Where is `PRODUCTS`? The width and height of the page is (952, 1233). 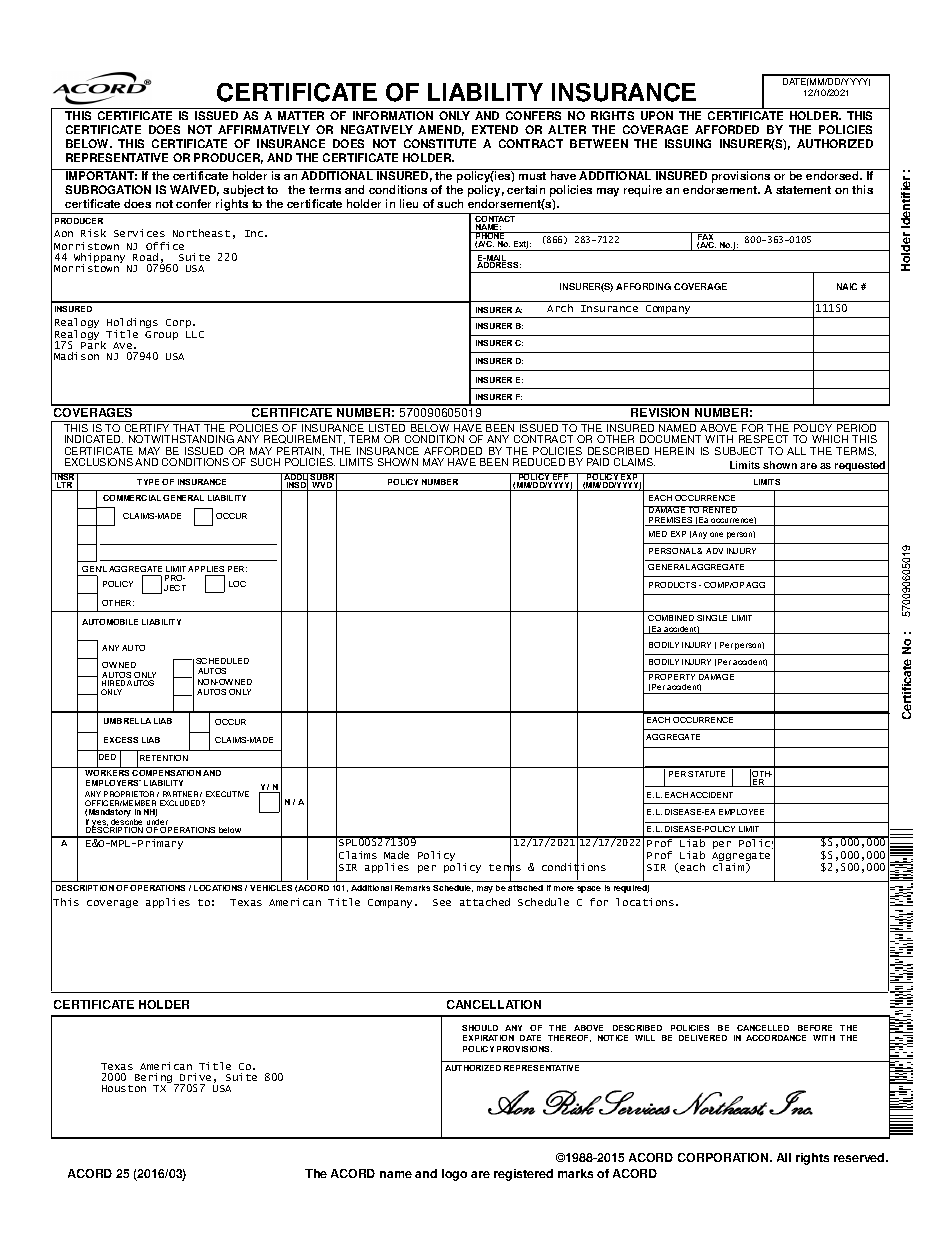 PRODUCTS is located at coordinates (672, 585).
